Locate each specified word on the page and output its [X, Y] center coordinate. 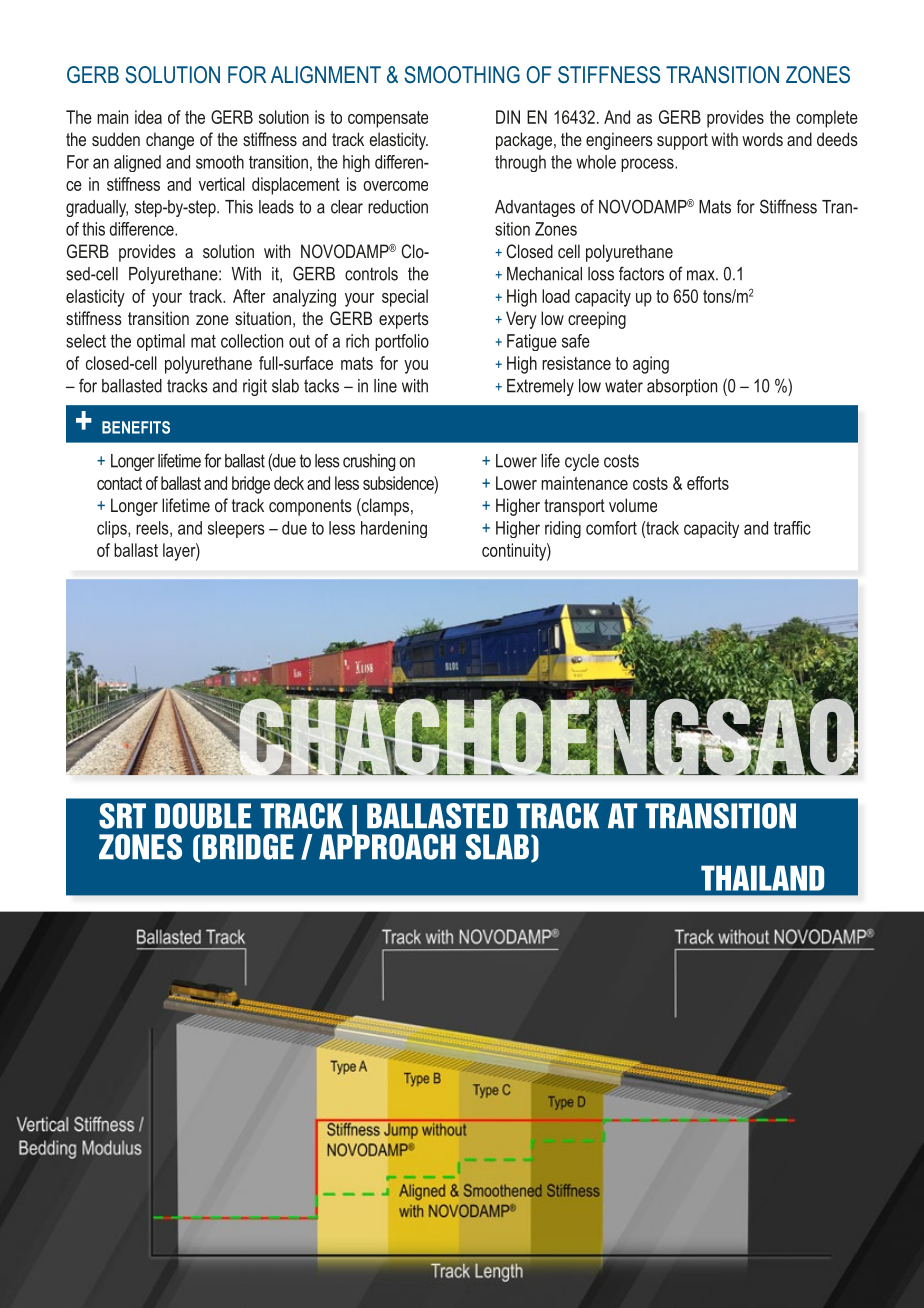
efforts [708, 483]
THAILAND [762, 878]
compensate [388, 119]
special [405, 298]
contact [119, 483]
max [702, 275]
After [249, 296]
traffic [792, 528]
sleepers [236, 529]
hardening [394, 529]
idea [148, 117]
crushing [369, 462]
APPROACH [387, 846]
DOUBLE [203, 816]
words [762, 139]
